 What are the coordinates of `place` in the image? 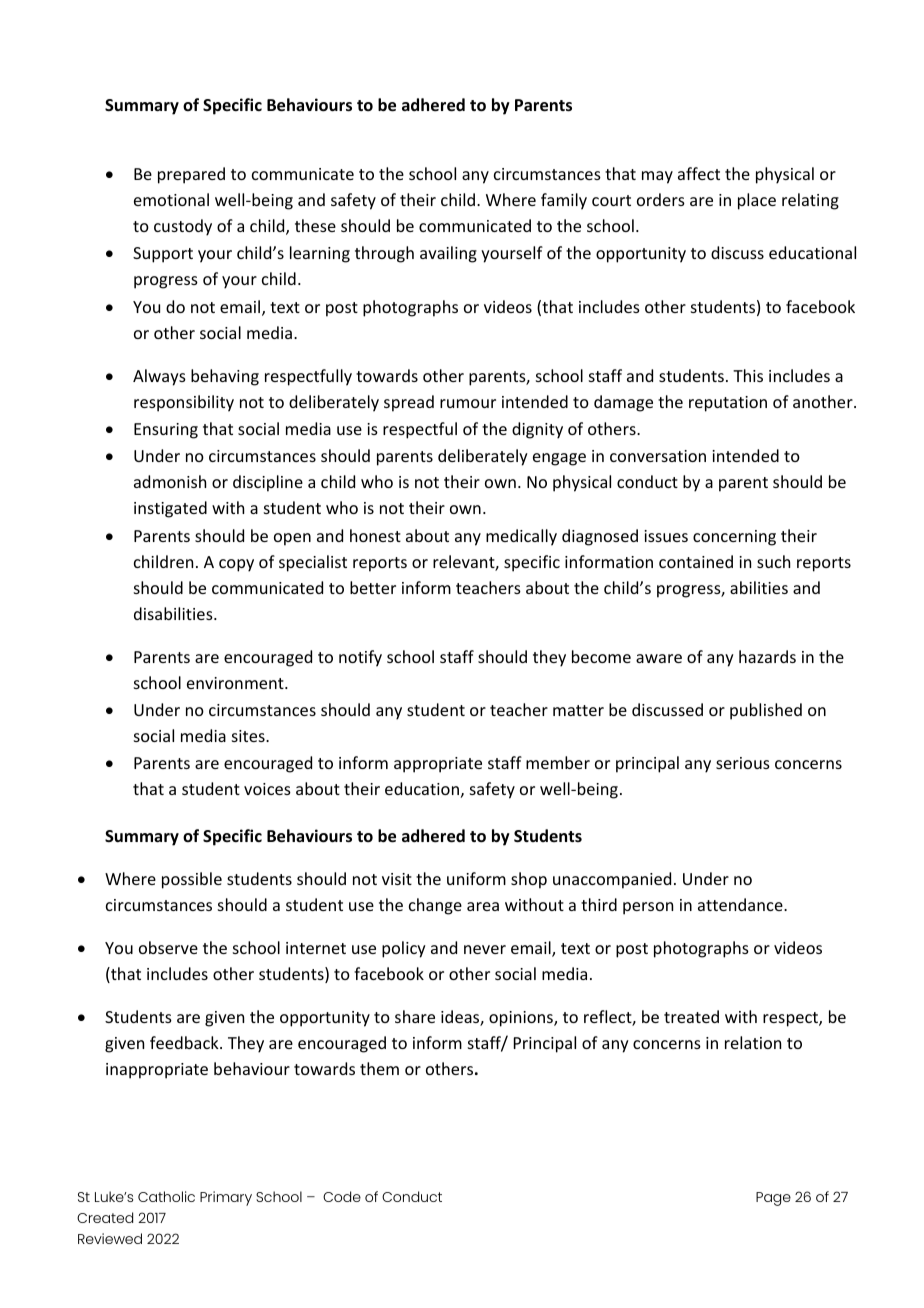 It's located at (757, 201).
